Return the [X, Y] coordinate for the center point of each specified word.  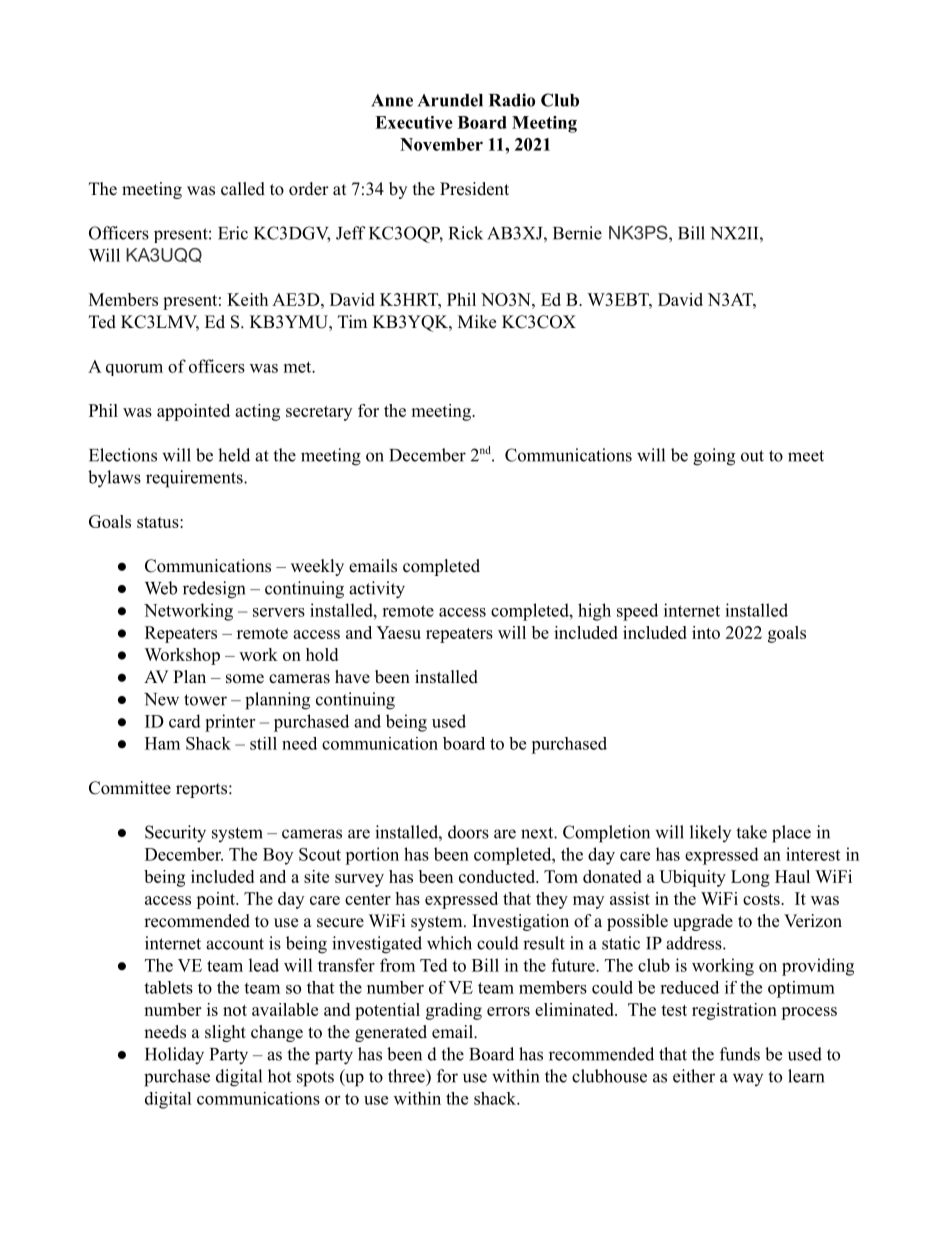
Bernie [577, 233]
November [441, 144]
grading [454, 1011]
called [243, 189]
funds [740, 1054]
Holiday [174, 1056]
